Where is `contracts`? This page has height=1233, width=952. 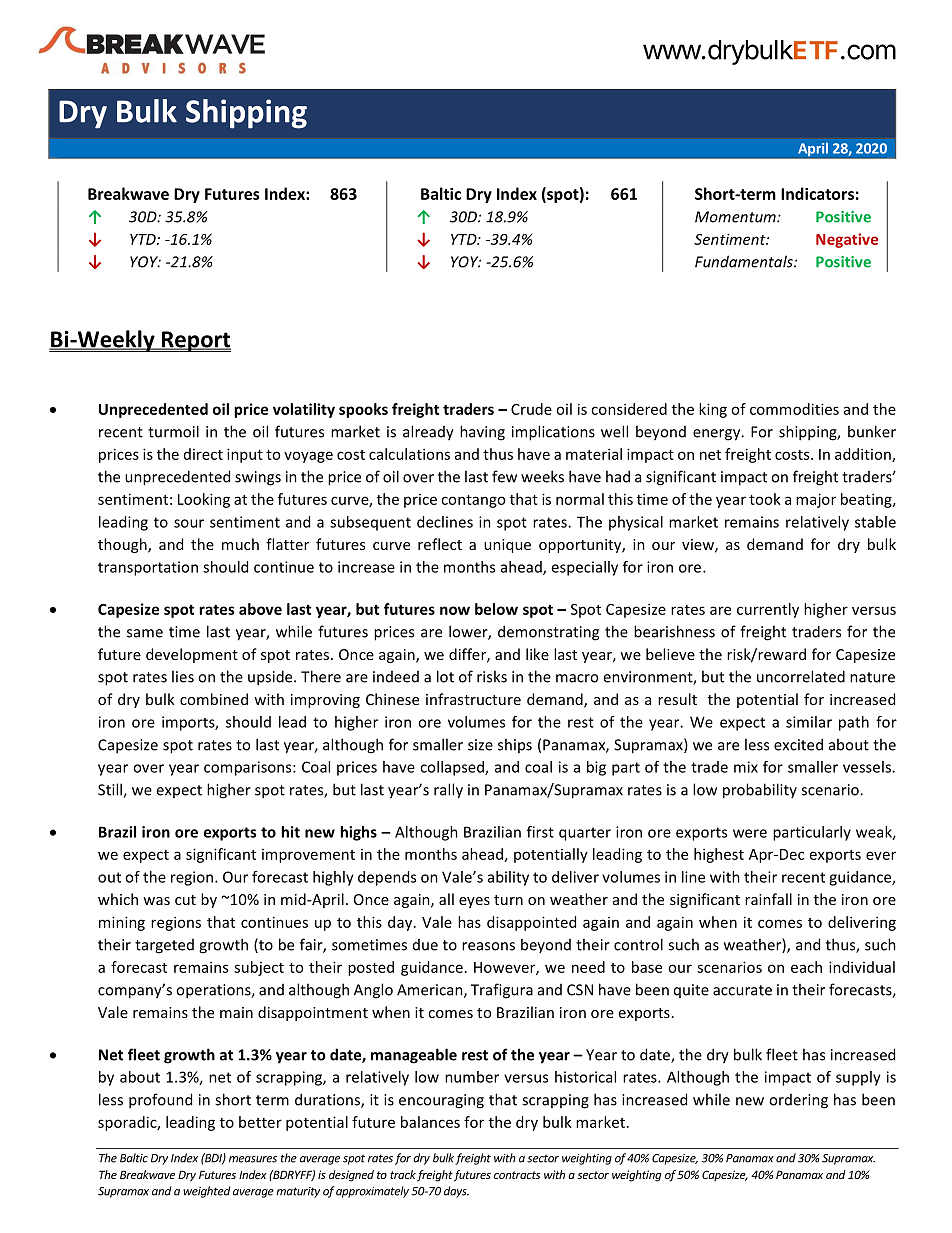
contracts is located at coordinates (517, 1175).
